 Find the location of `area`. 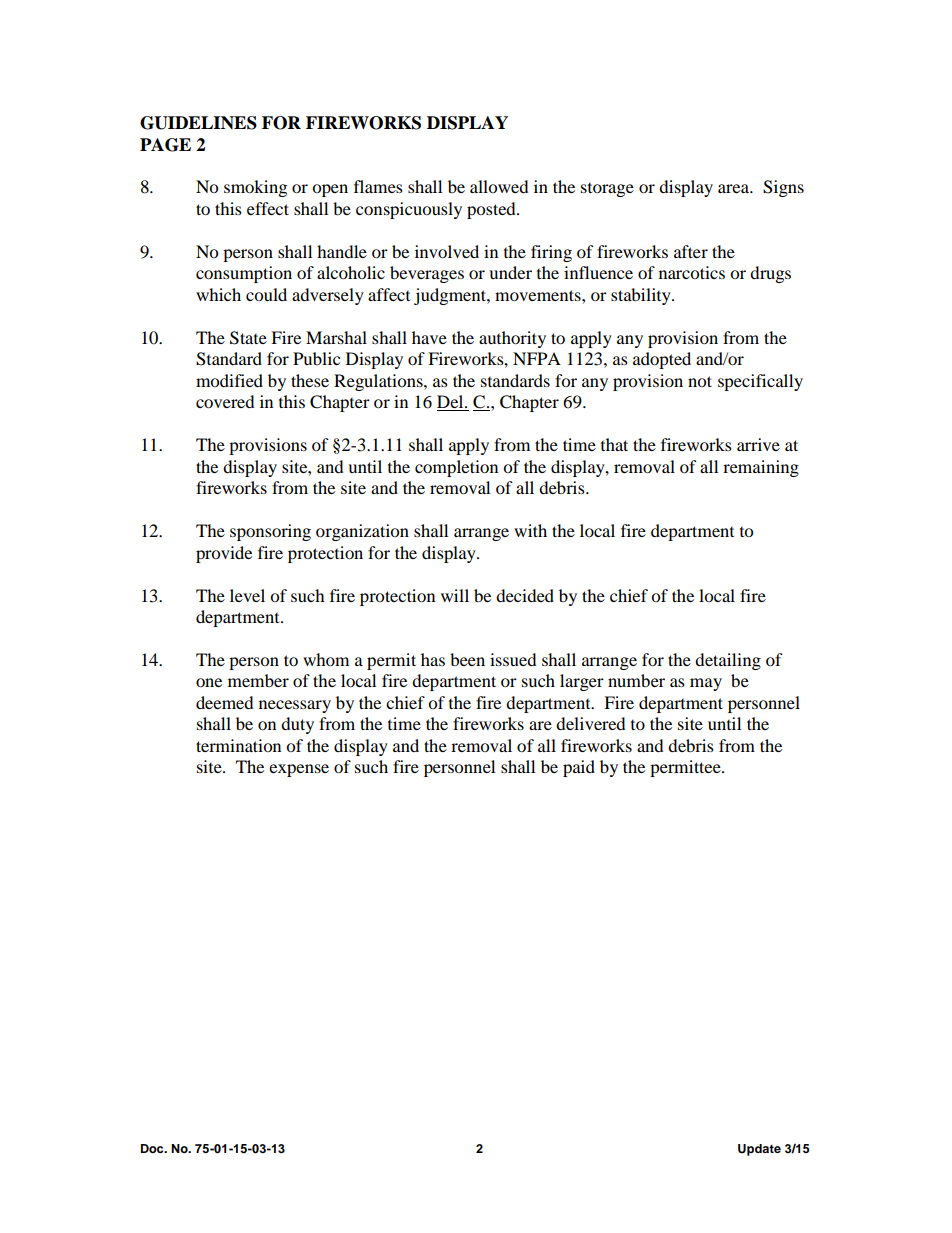

area is located at coordinates (734, 188).
